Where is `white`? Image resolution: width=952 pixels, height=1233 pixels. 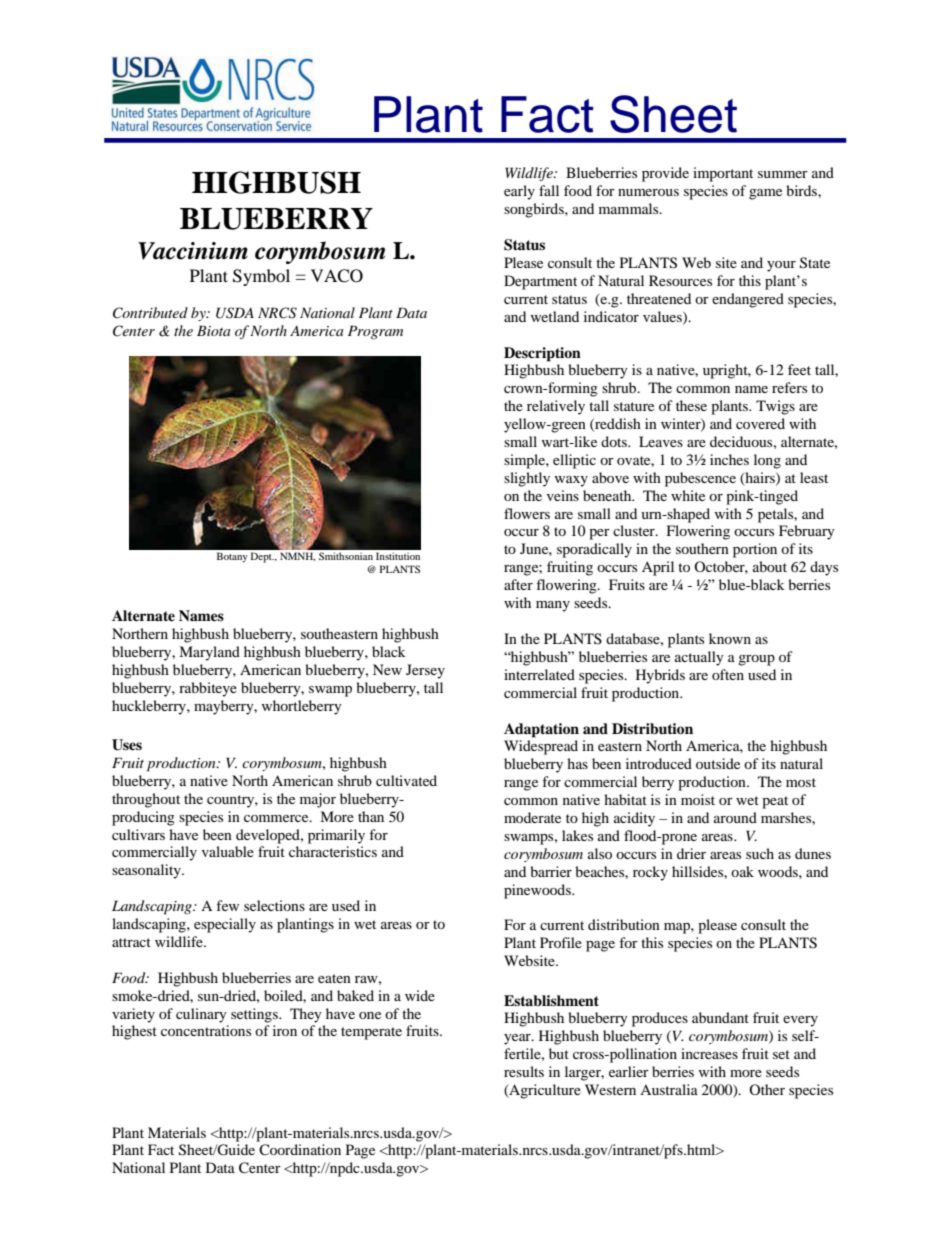
white is located at coordinates (688, 495).
